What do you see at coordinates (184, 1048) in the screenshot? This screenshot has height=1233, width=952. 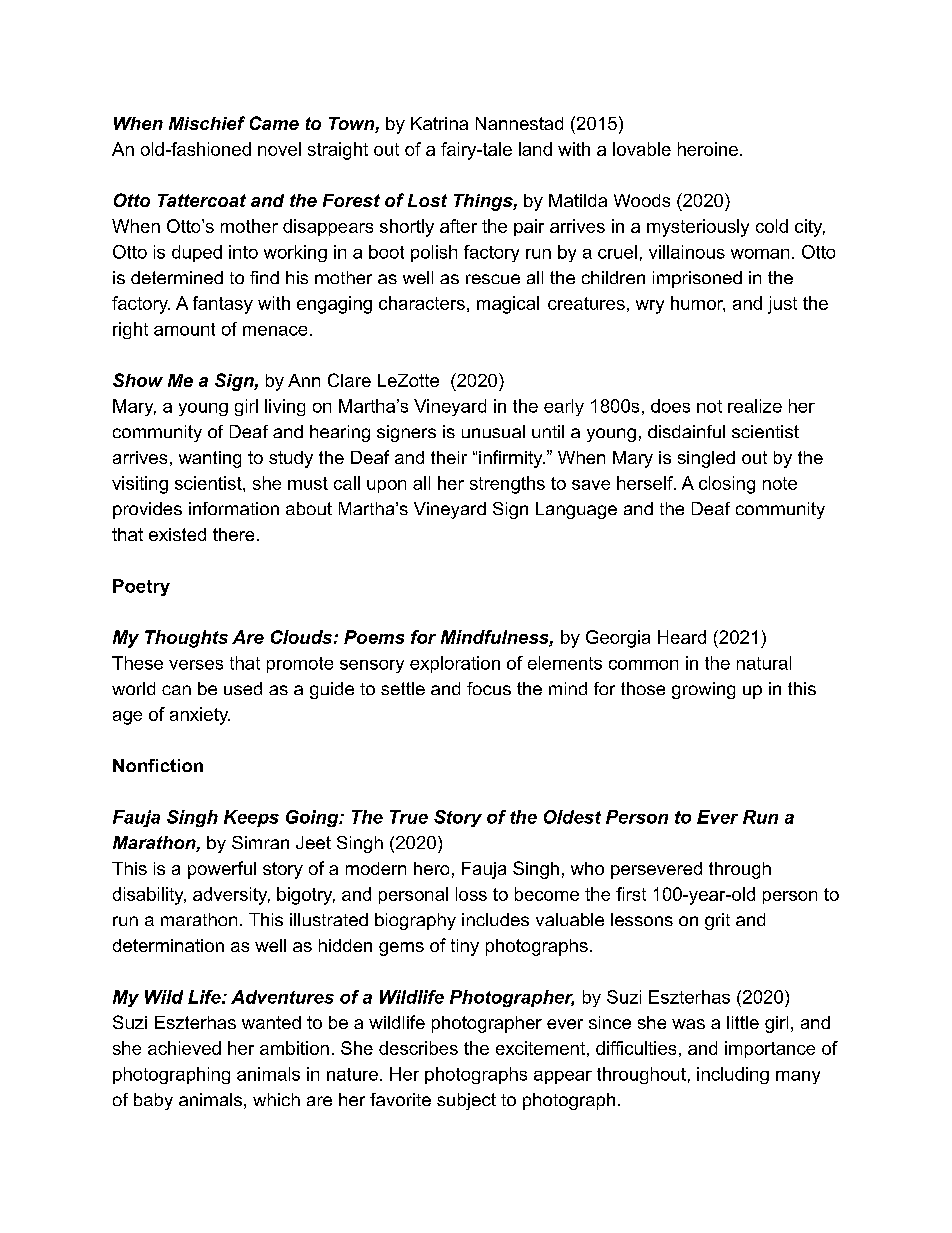 I see `achieved` at bounding box center [184, 1048].
